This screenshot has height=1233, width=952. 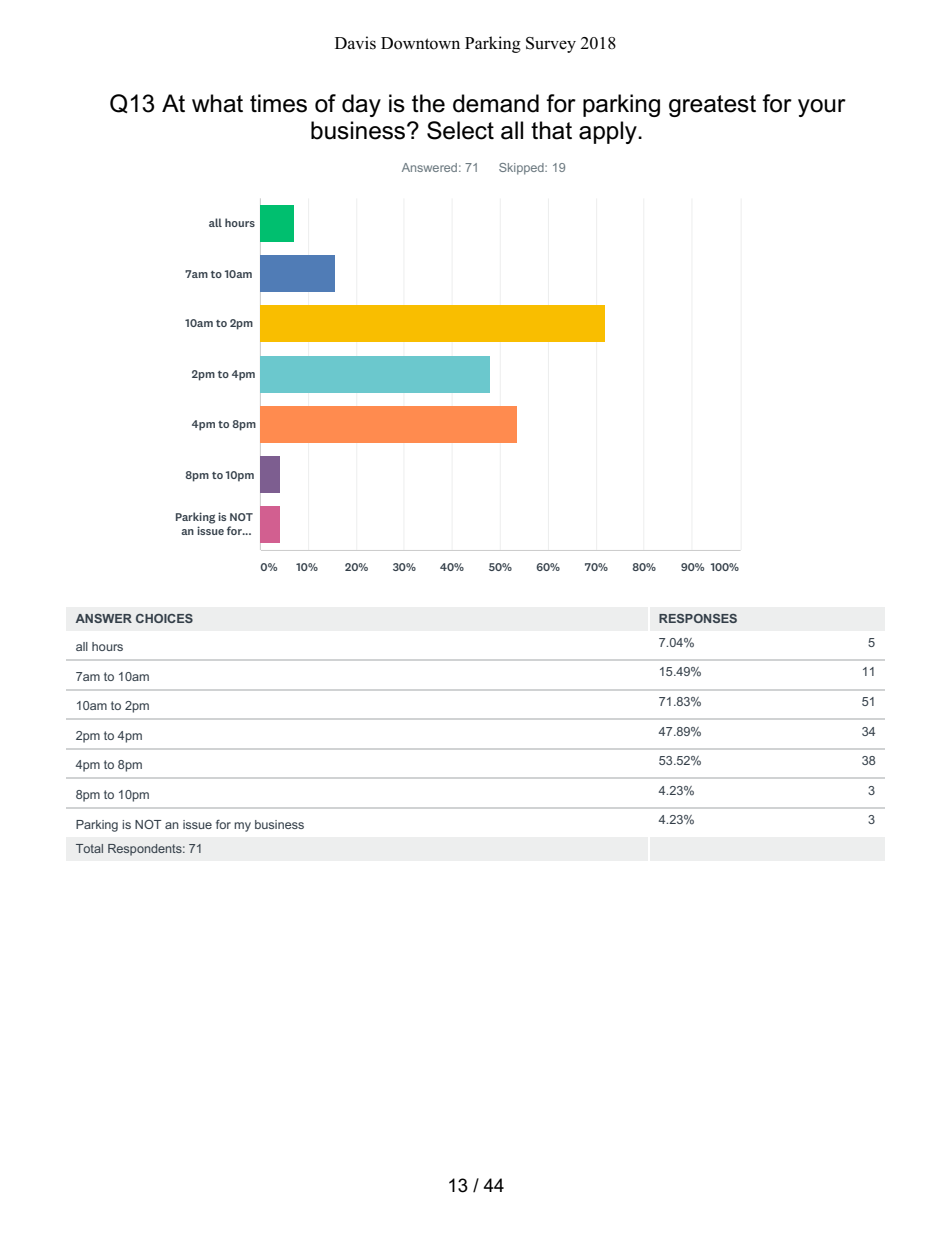 What do you see at coordinates (698, 618) in the screenshot?
I see `RESPONSES` at bounding box center [698, 618].
